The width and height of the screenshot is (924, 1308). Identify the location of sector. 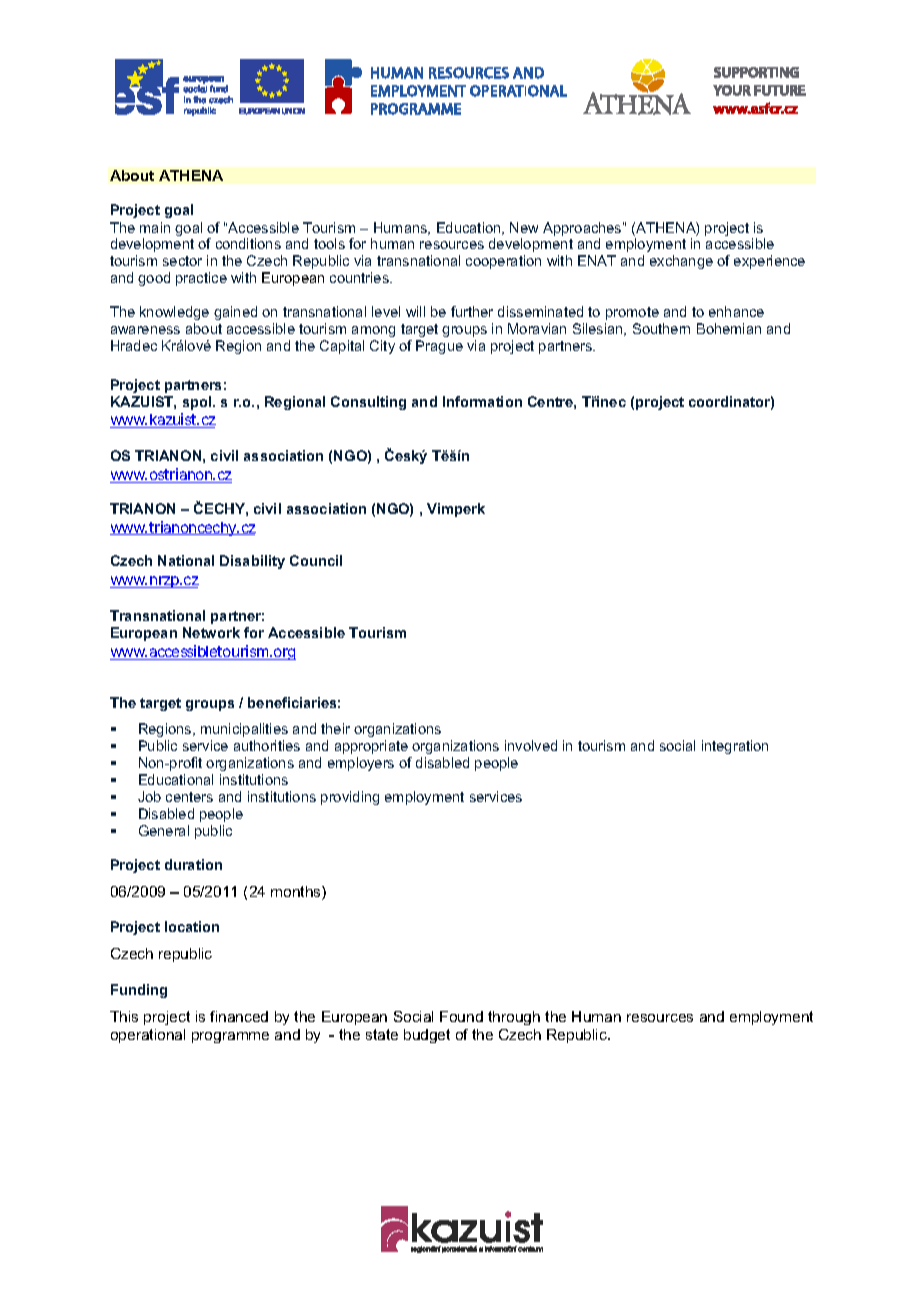
(182, 261).
